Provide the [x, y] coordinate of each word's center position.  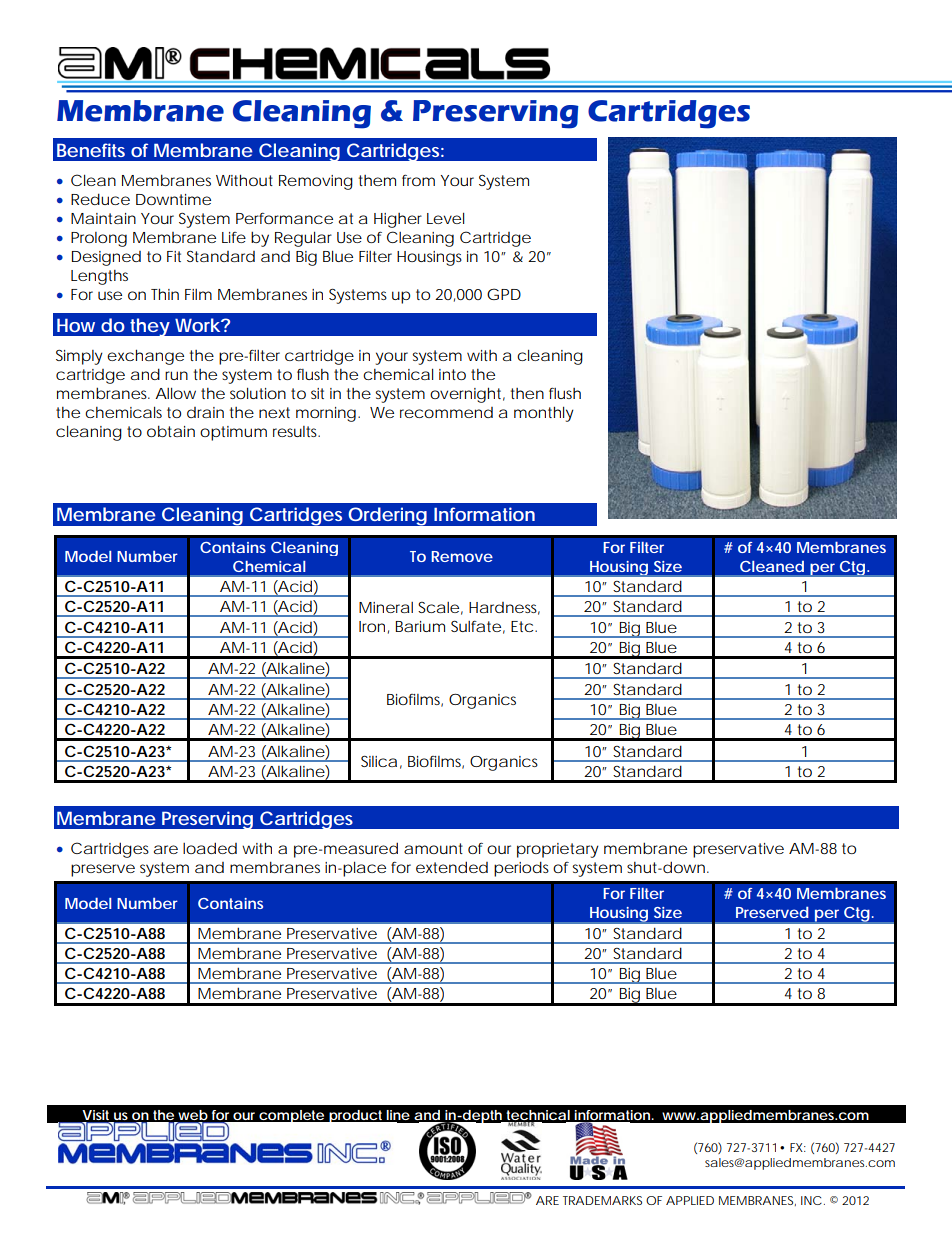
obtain [171, 431]
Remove [462, 556]
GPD [504, 294]
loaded [210, 848]
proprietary [558, 850]
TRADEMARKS [602, 1200]
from [418, 180]
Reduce [100, 199]
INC [811, 1200]
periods [521, 869]
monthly [544, 414]
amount [433, 848]
